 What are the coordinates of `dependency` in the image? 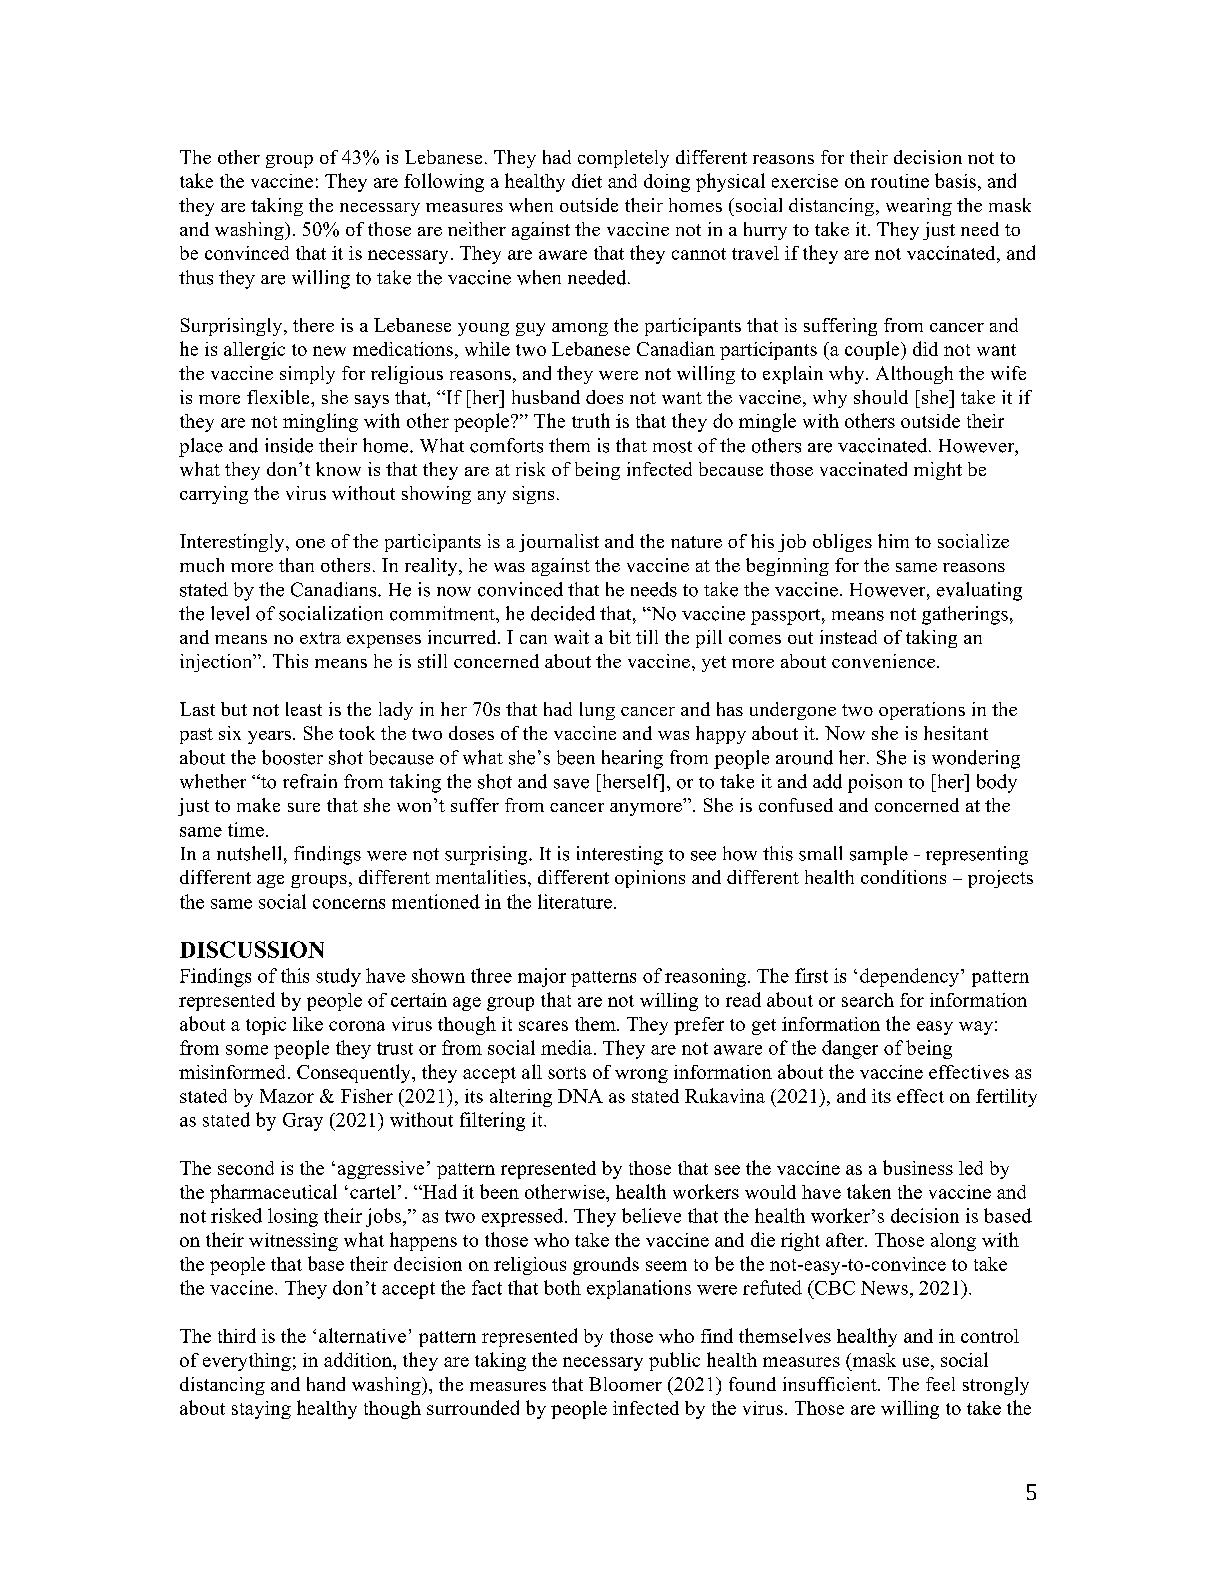 It's located at (909, 977).
